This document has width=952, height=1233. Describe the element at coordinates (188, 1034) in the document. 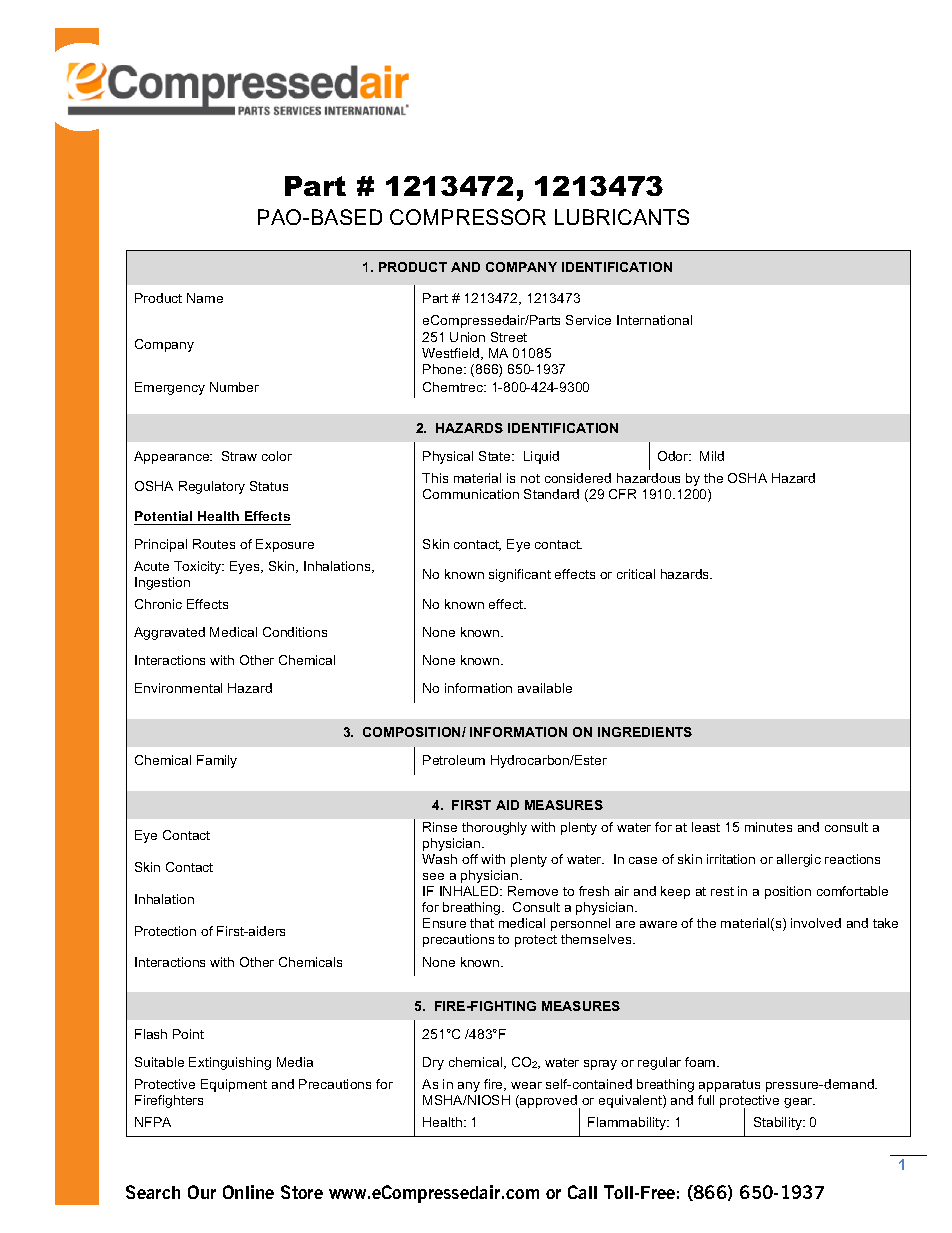

I see `Point` at that location.
